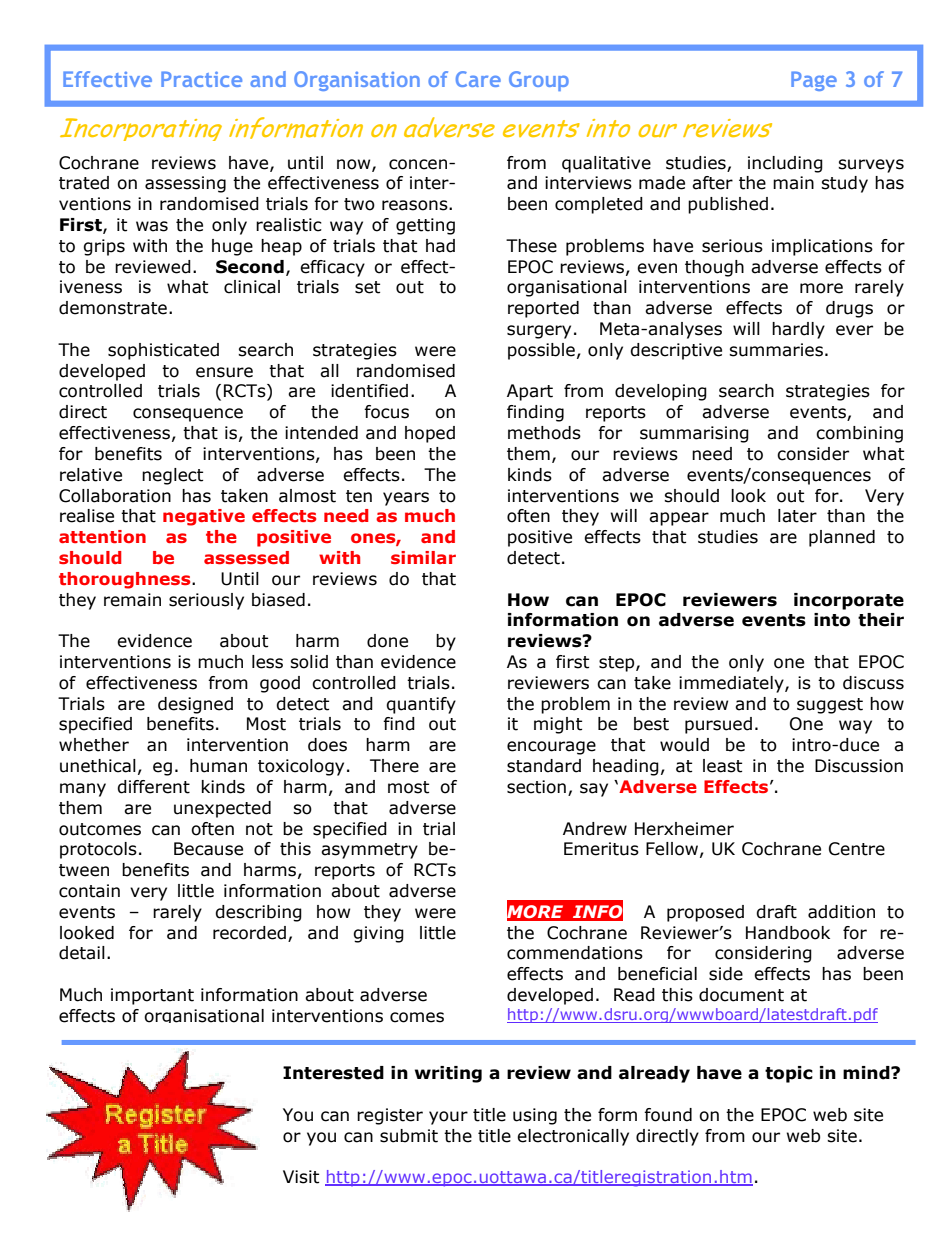  I want to click on Visit, so click(301, 1177).
